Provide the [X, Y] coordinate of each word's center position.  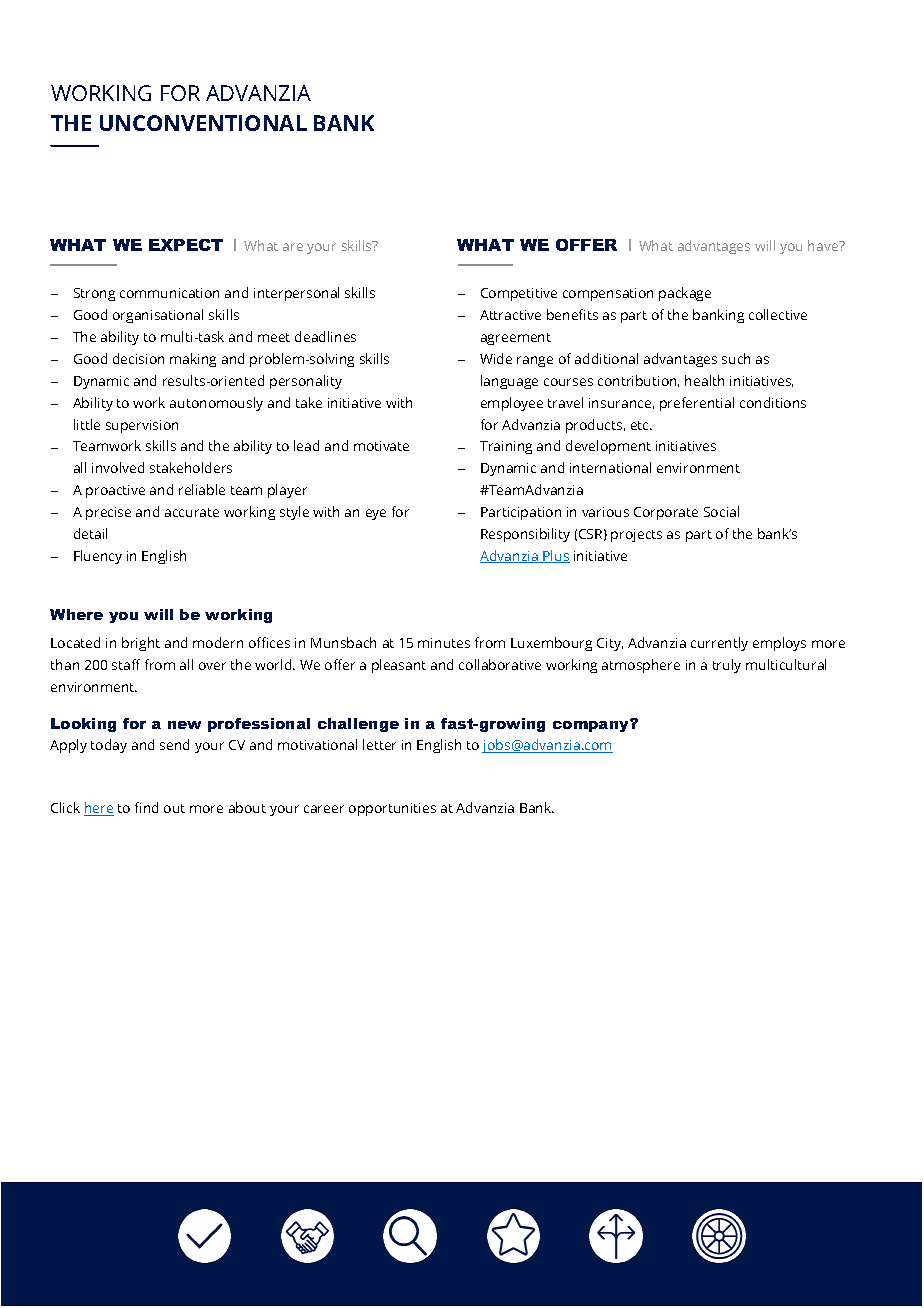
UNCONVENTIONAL [203, 123]
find [146, 807]
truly [727, 666]
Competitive [519, 294]
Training [506, 447]
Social [721, 511]
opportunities [392, 809]
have [824, 245]
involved [118, 467]
